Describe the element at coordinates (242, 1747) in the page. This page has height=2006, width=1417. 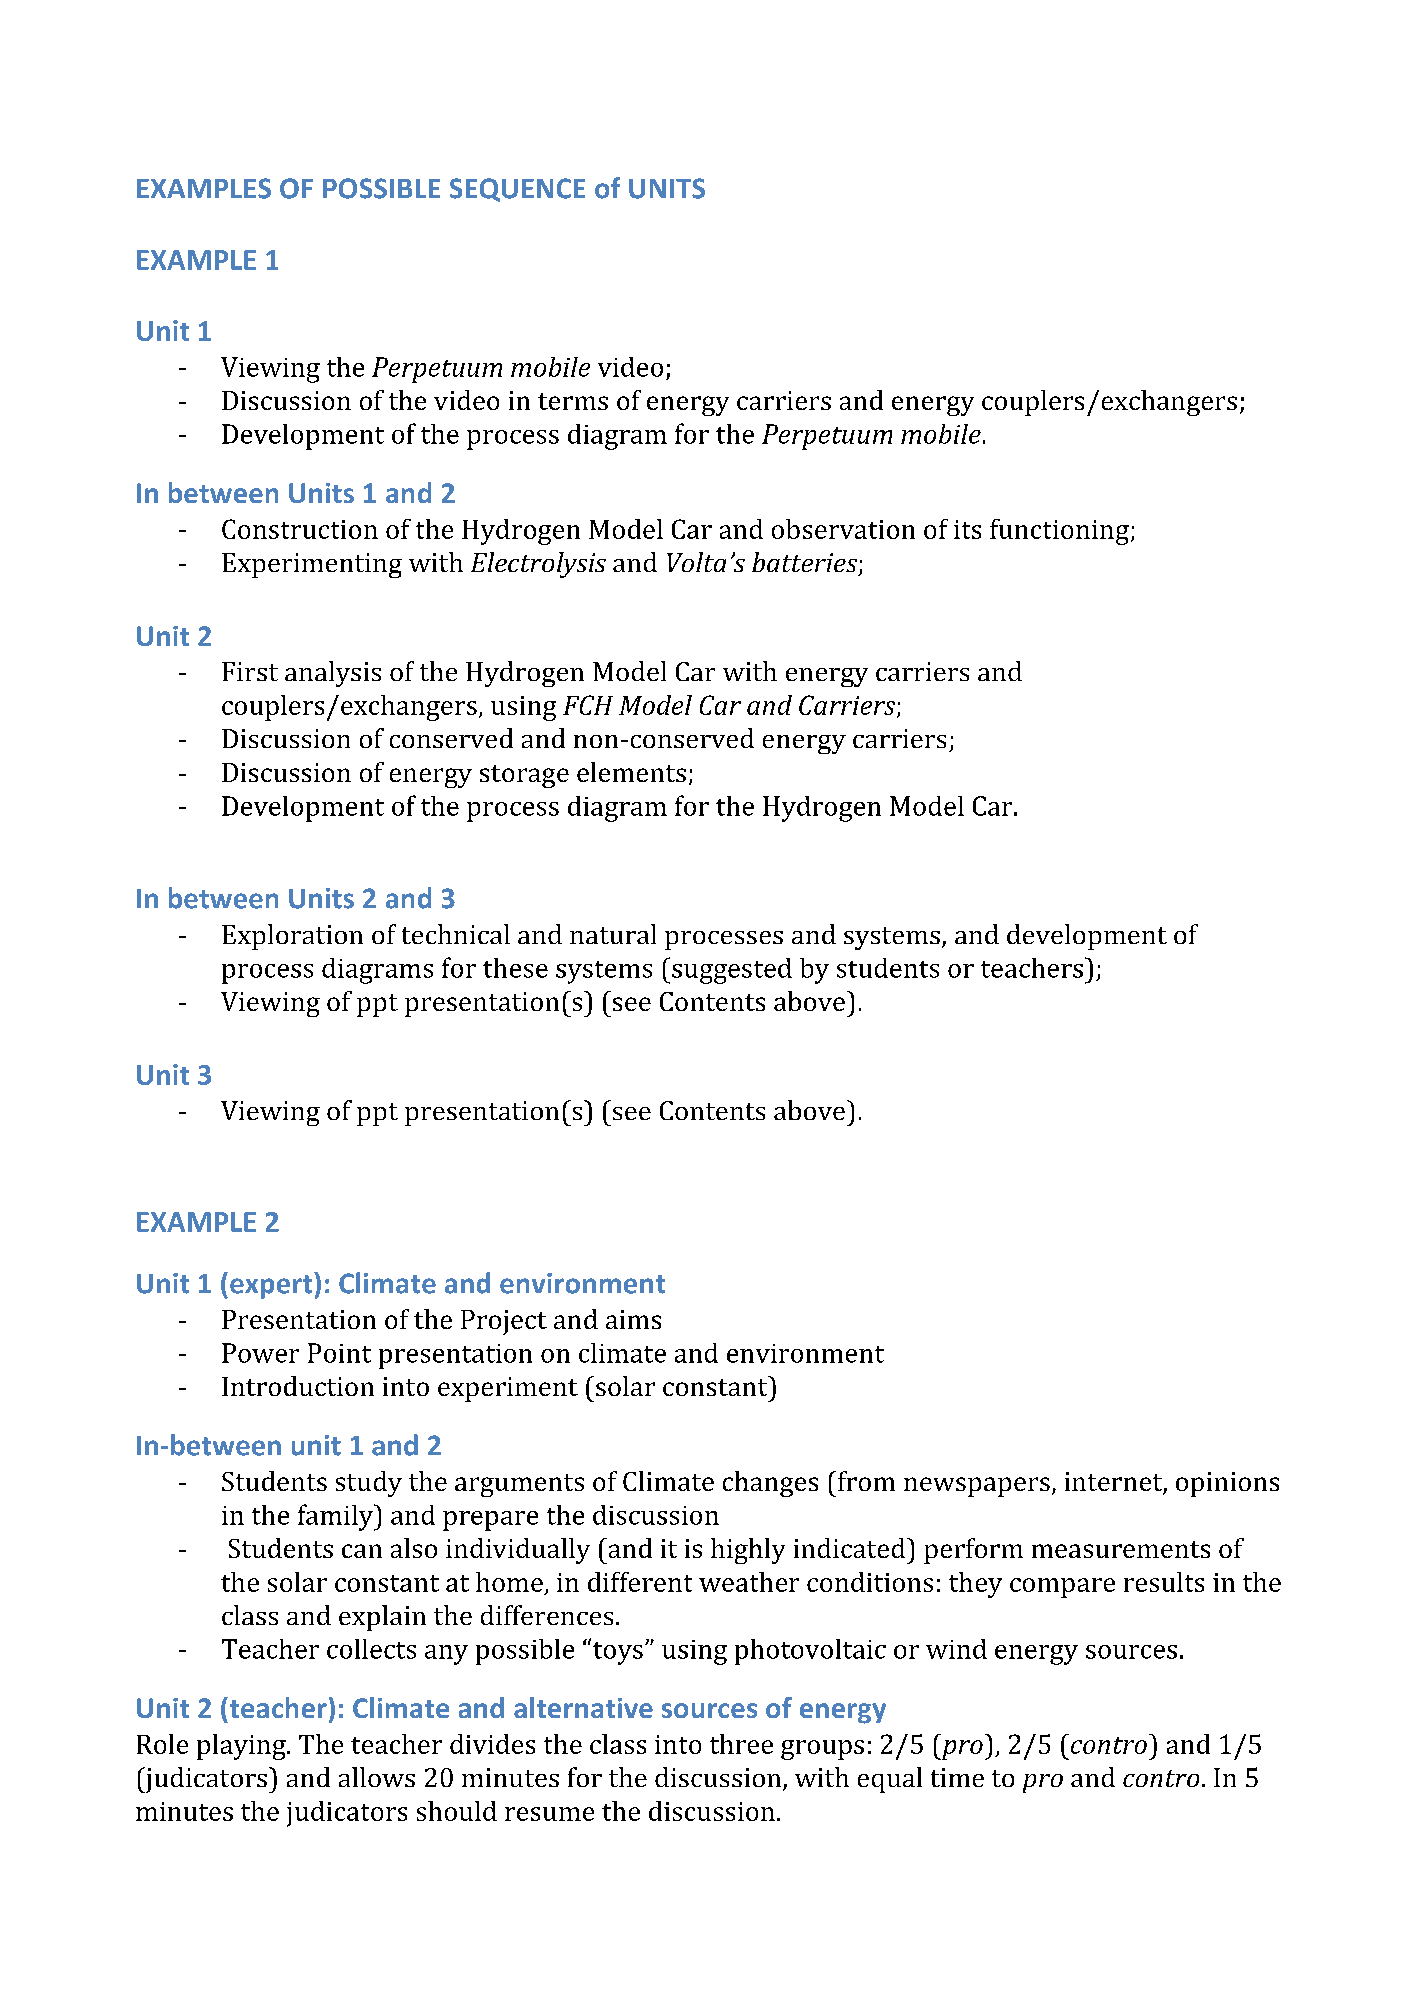
I see `playing` at that location.
